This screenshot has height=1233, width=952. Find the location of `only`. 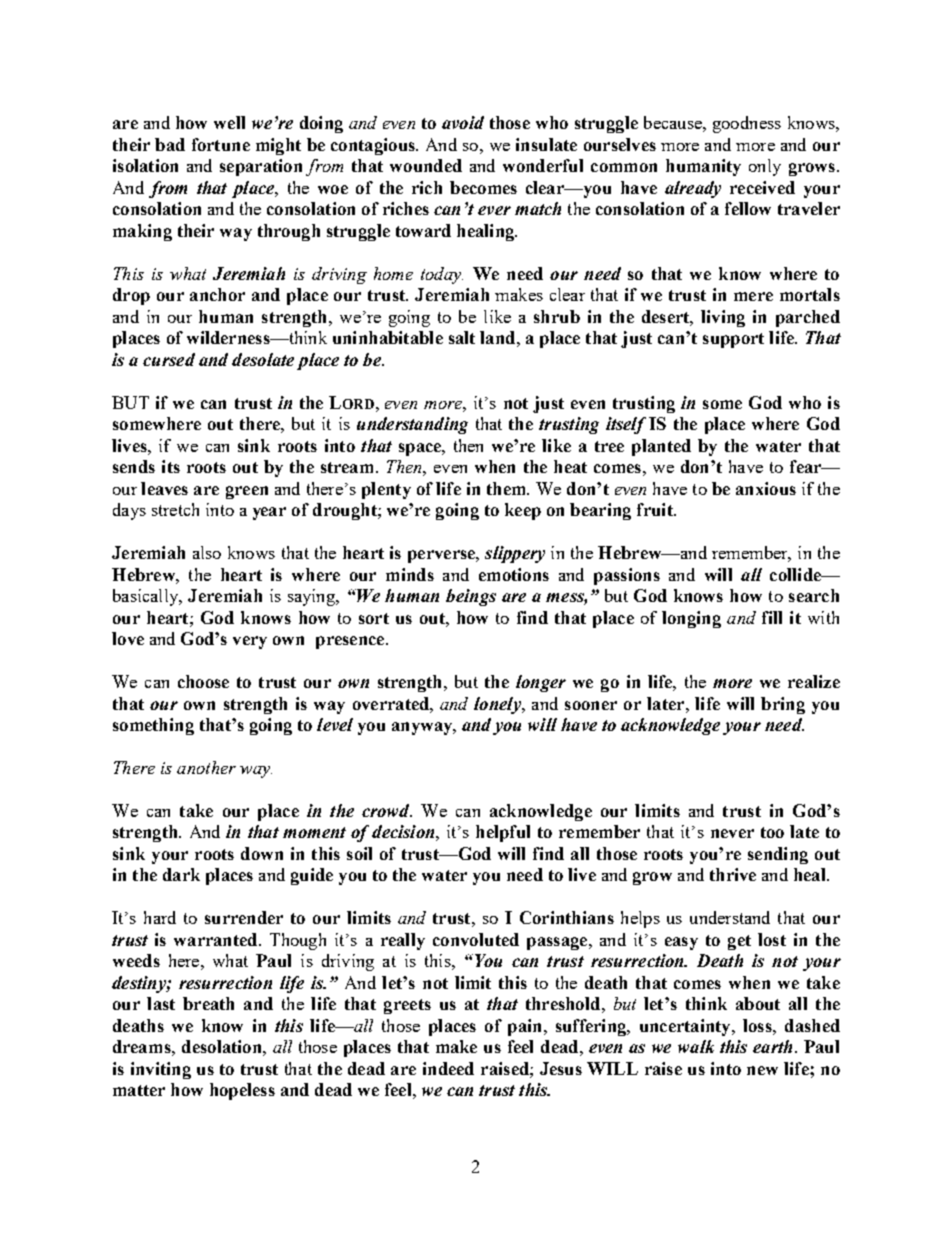

only is located at coordinates (765, 167).
